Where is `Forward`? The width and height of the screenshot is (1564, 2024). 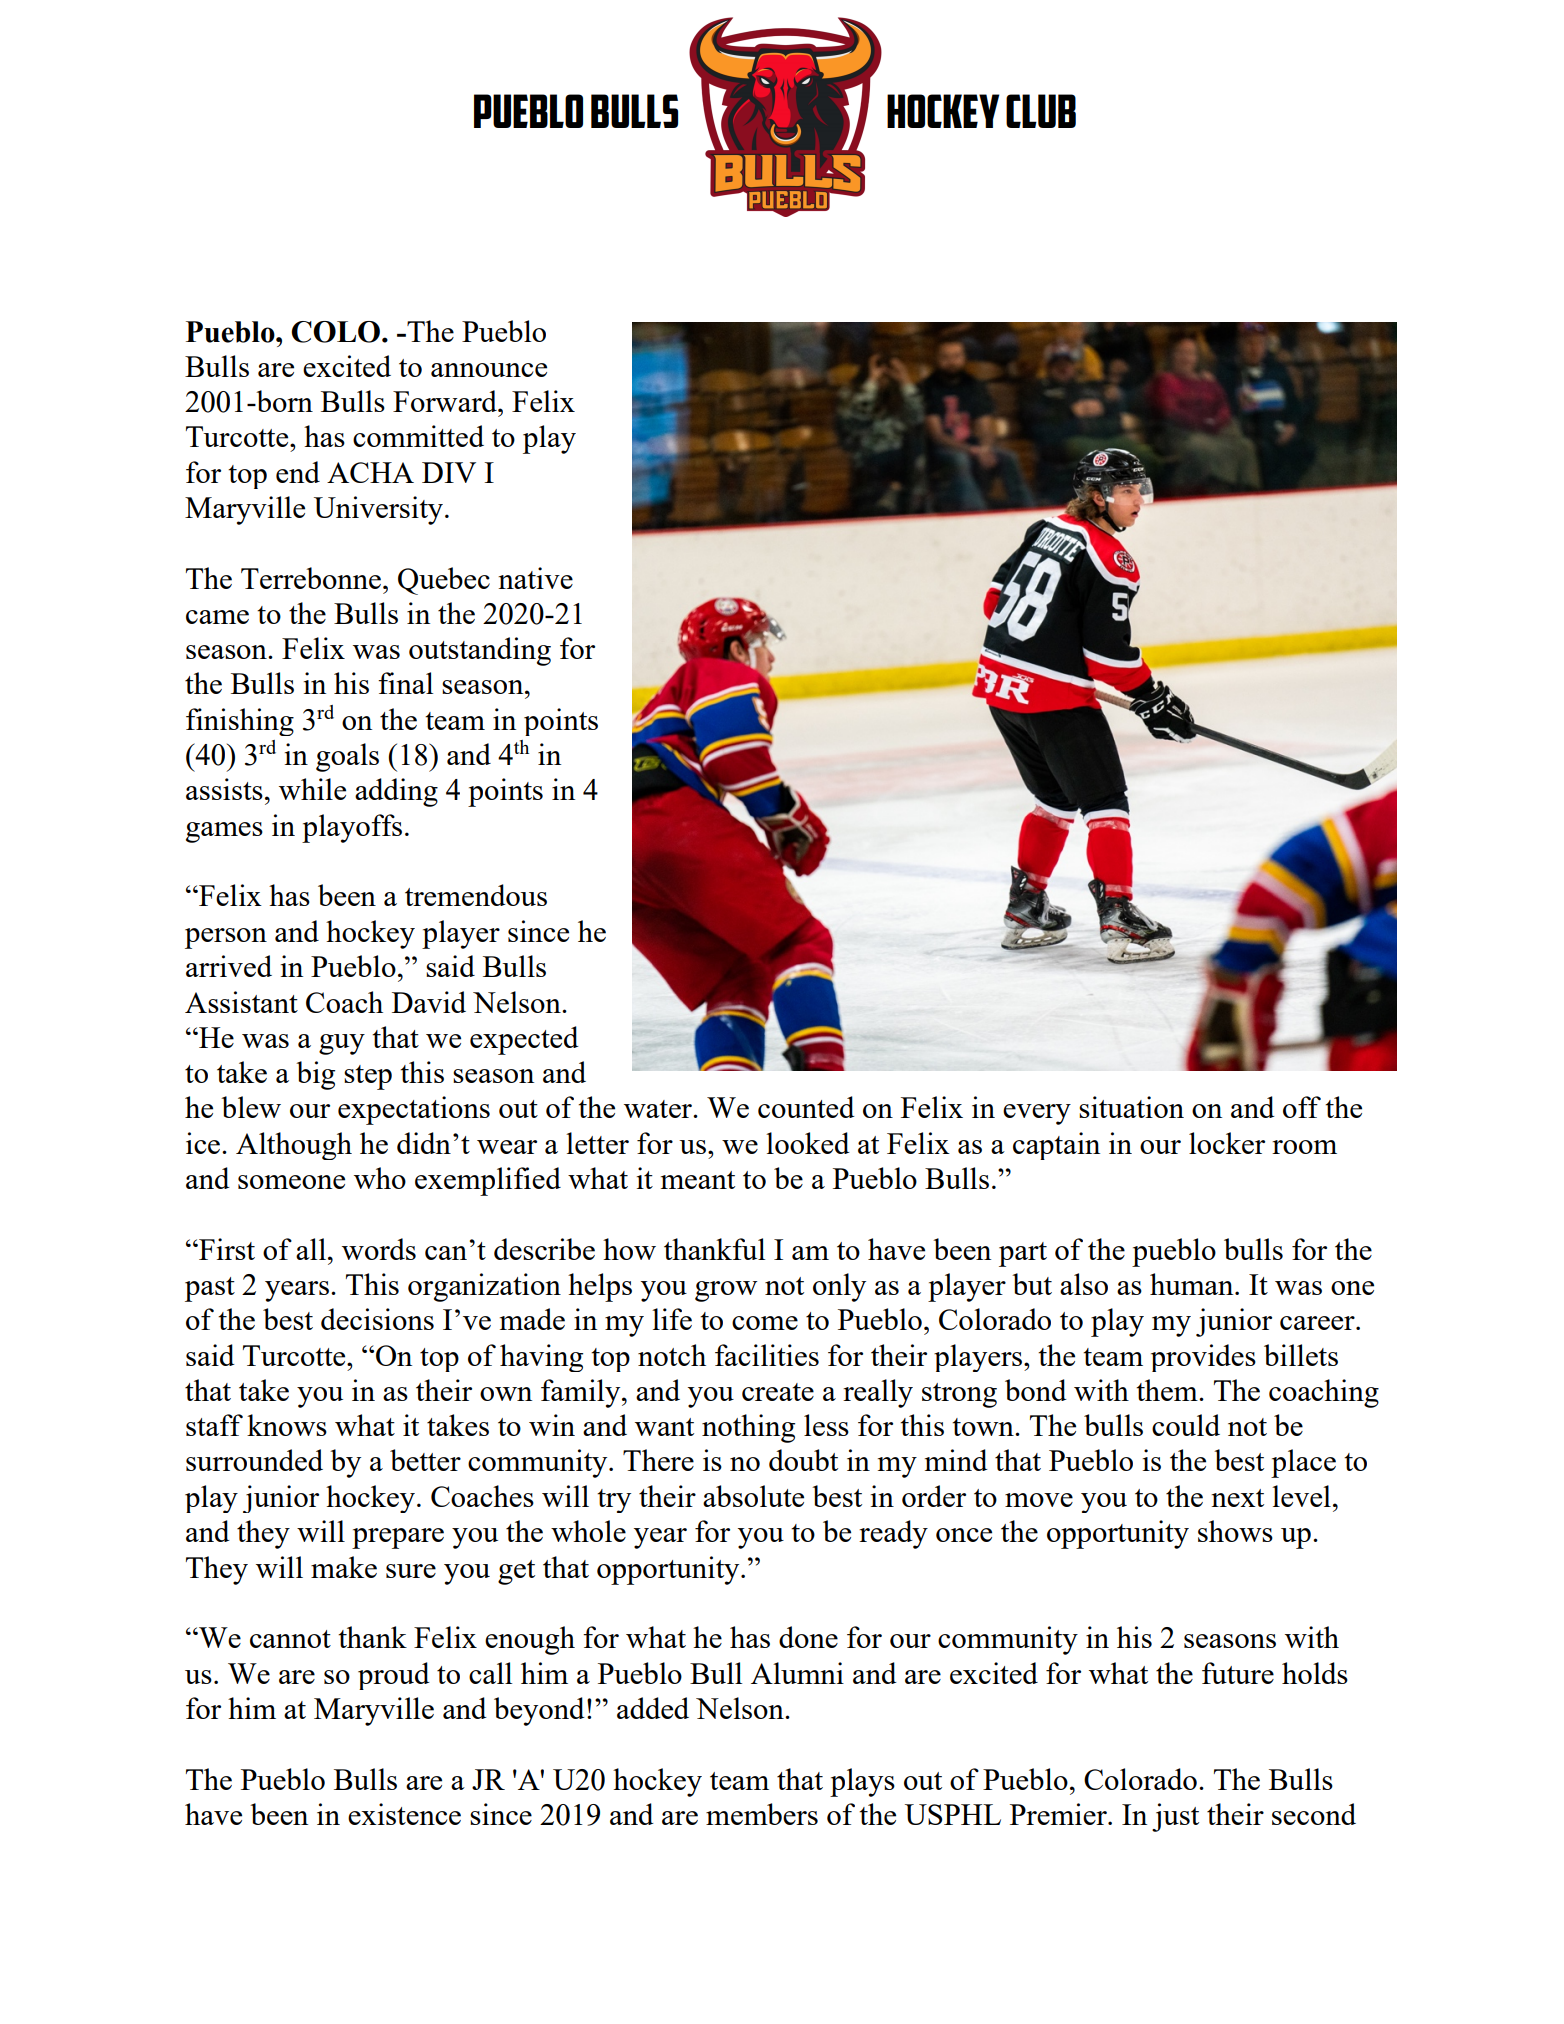
Forward is located at coordinates (446, 401).
